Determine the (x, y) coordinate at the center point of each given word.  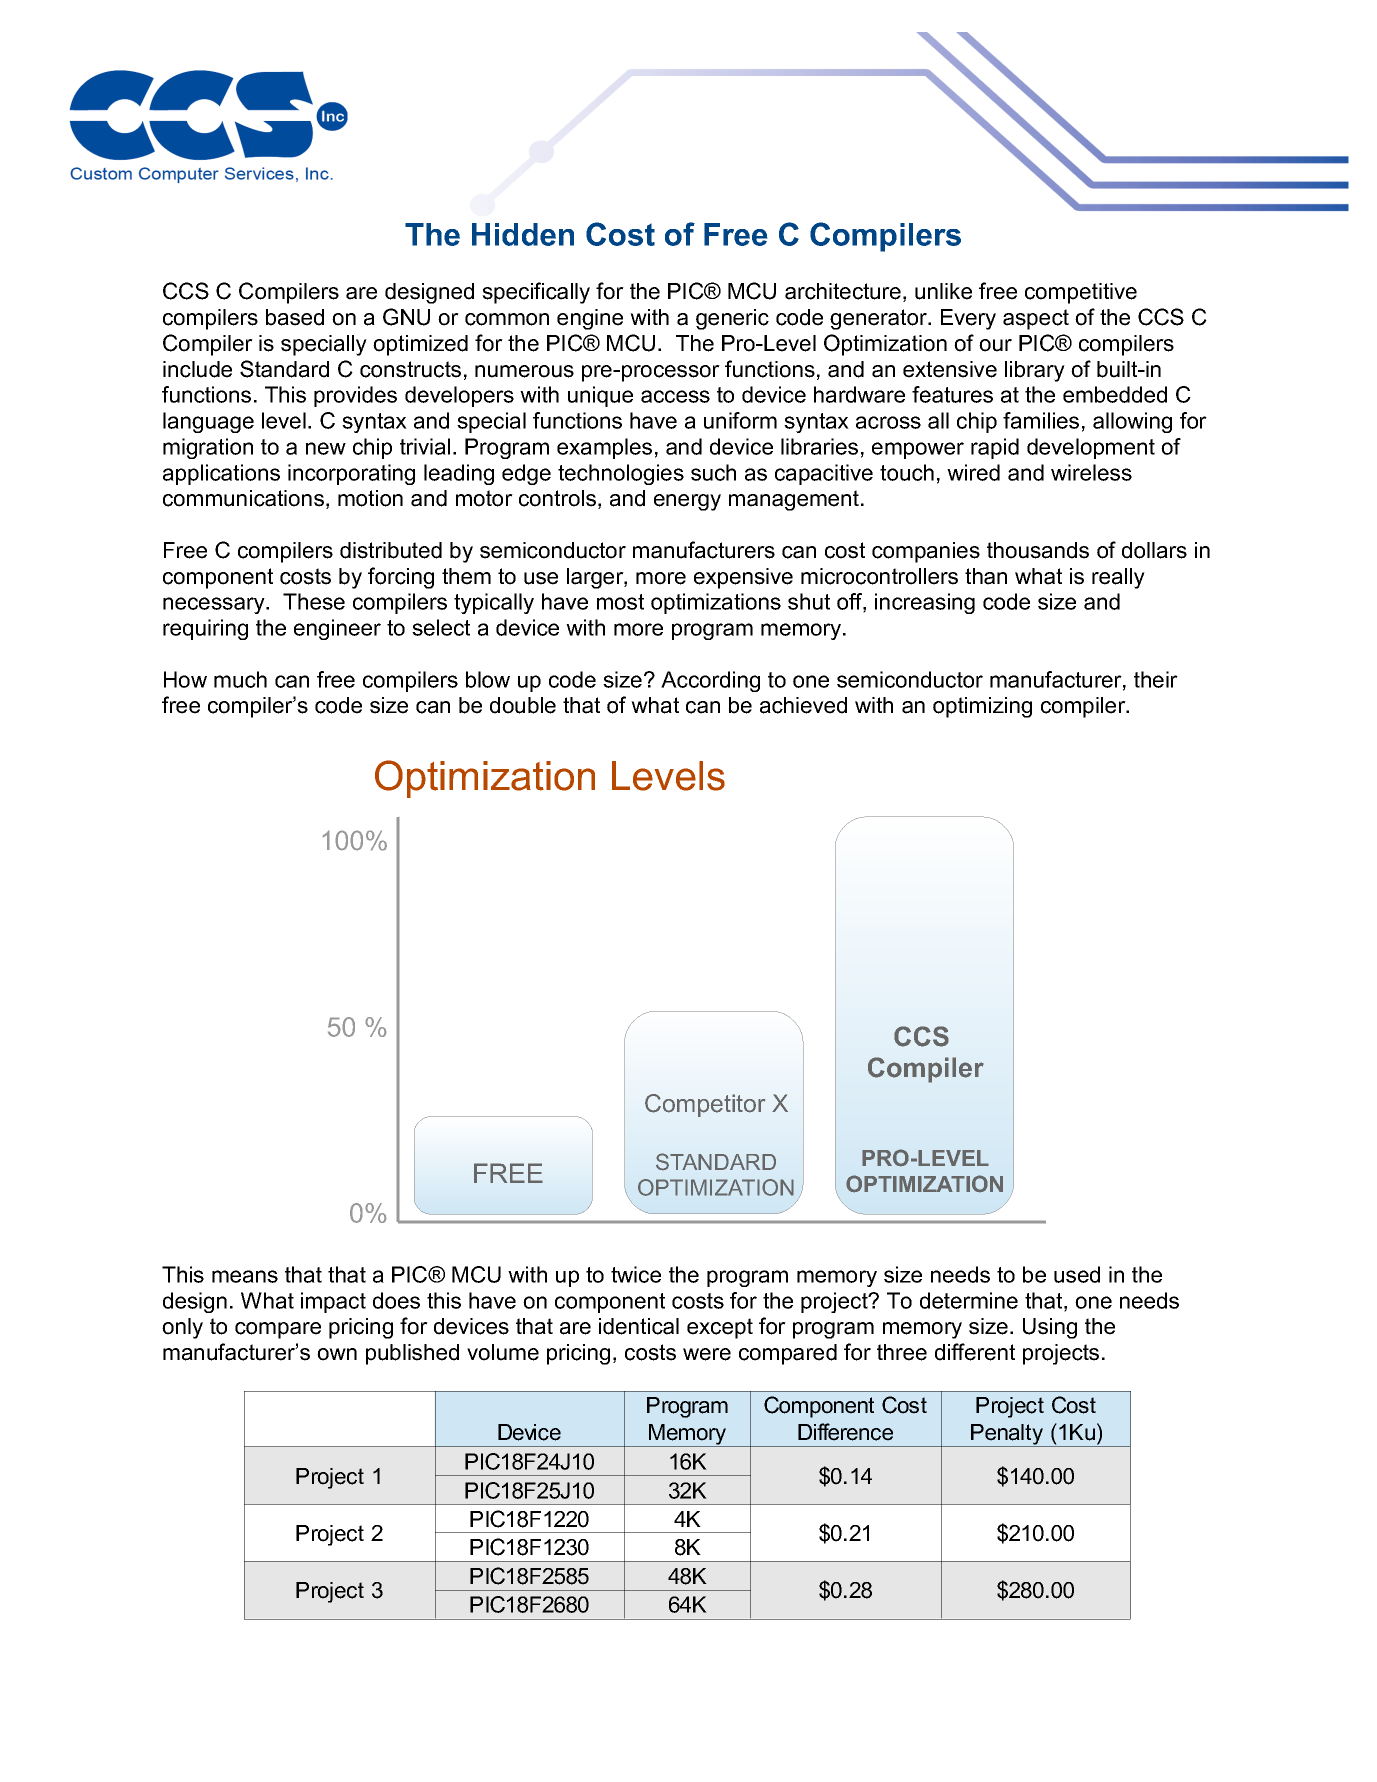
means (245, 1276)
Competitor (705, 1105)
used (1077, 1274)
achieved (803, 705)
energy (687, 502)
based (295, 317)
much (240, 679)
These (314, 601)
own (337, 1354)
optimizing (982, 707)
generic (732, 319)
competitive (1081, 293)
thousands (1038, 550)
